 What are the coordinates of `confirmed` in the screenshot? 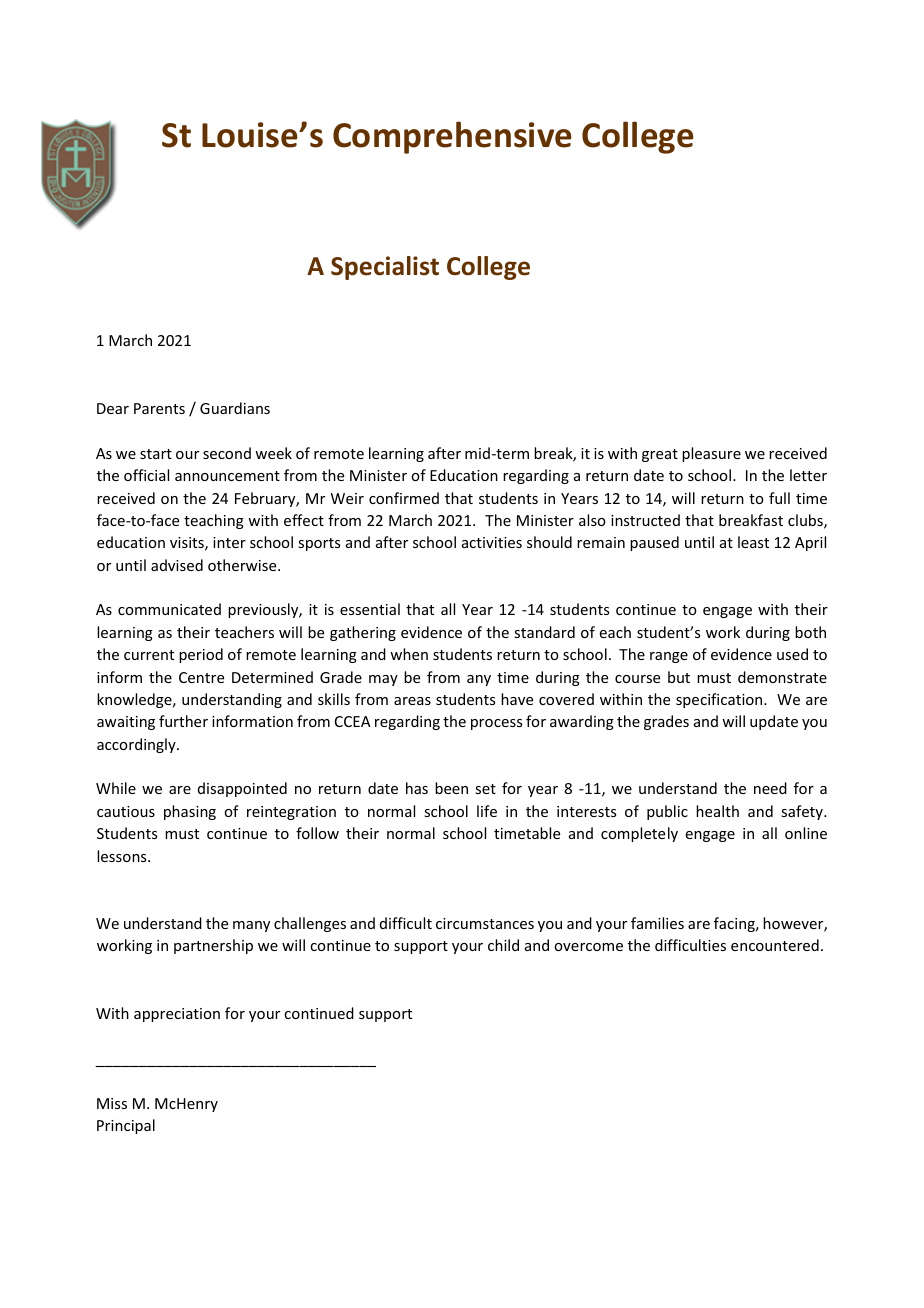 It's located at (404, 498).
